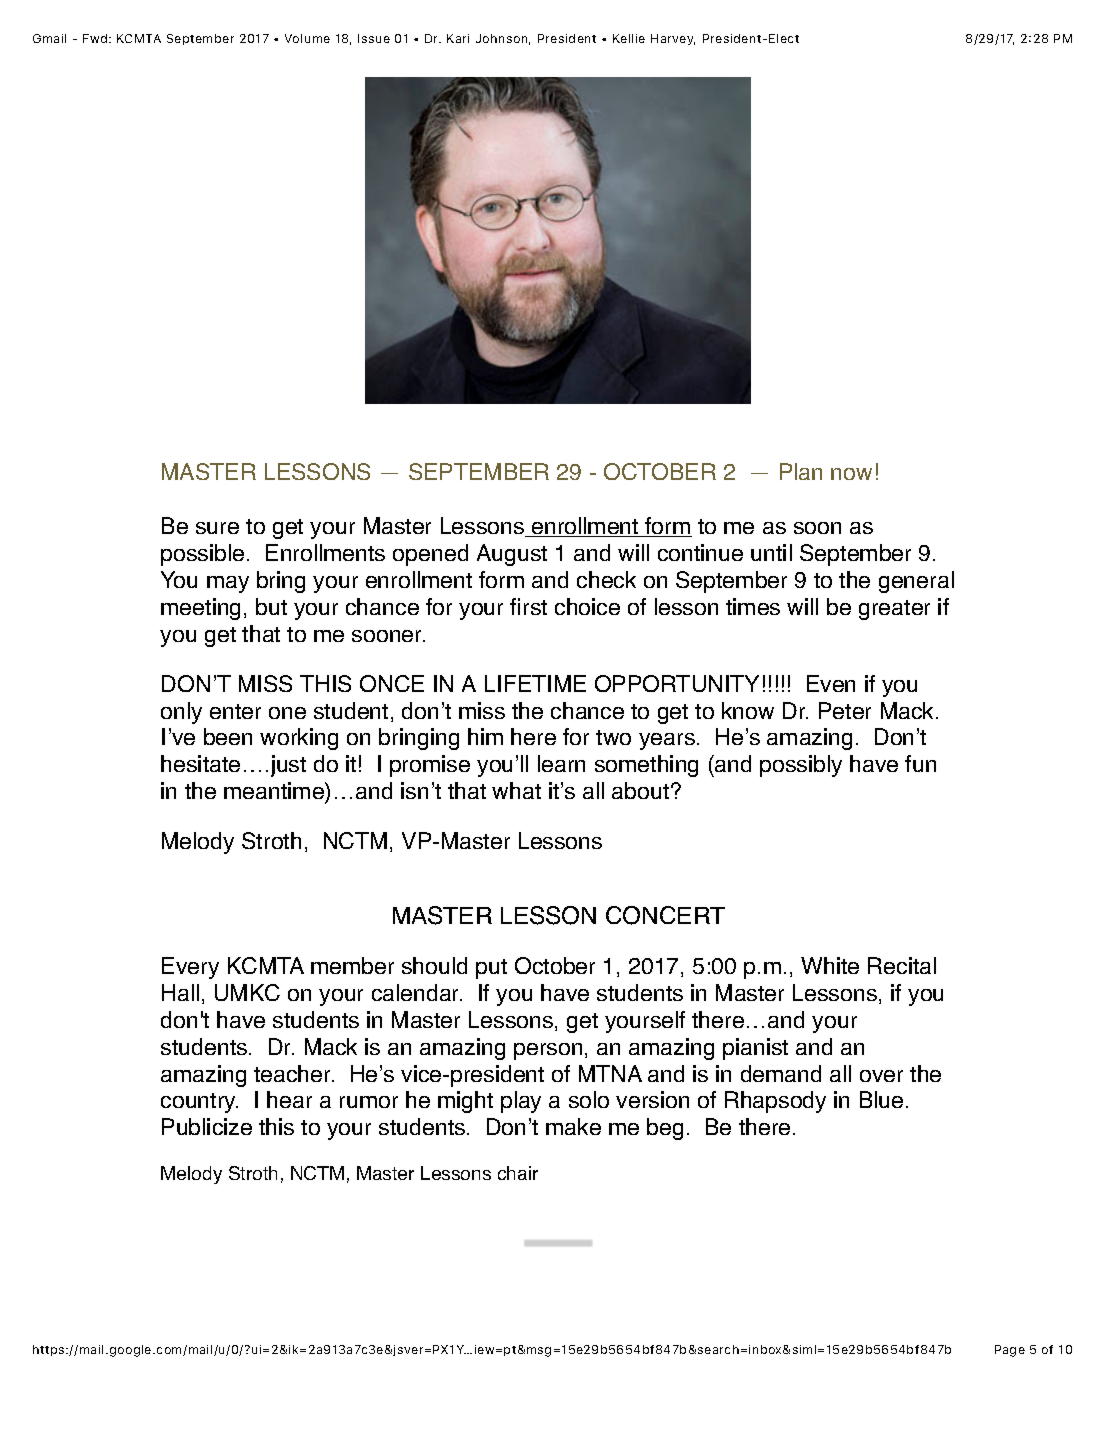  Describe the element at coordinates (535, 683) in the image. I see `LIFETIME` at that location.
